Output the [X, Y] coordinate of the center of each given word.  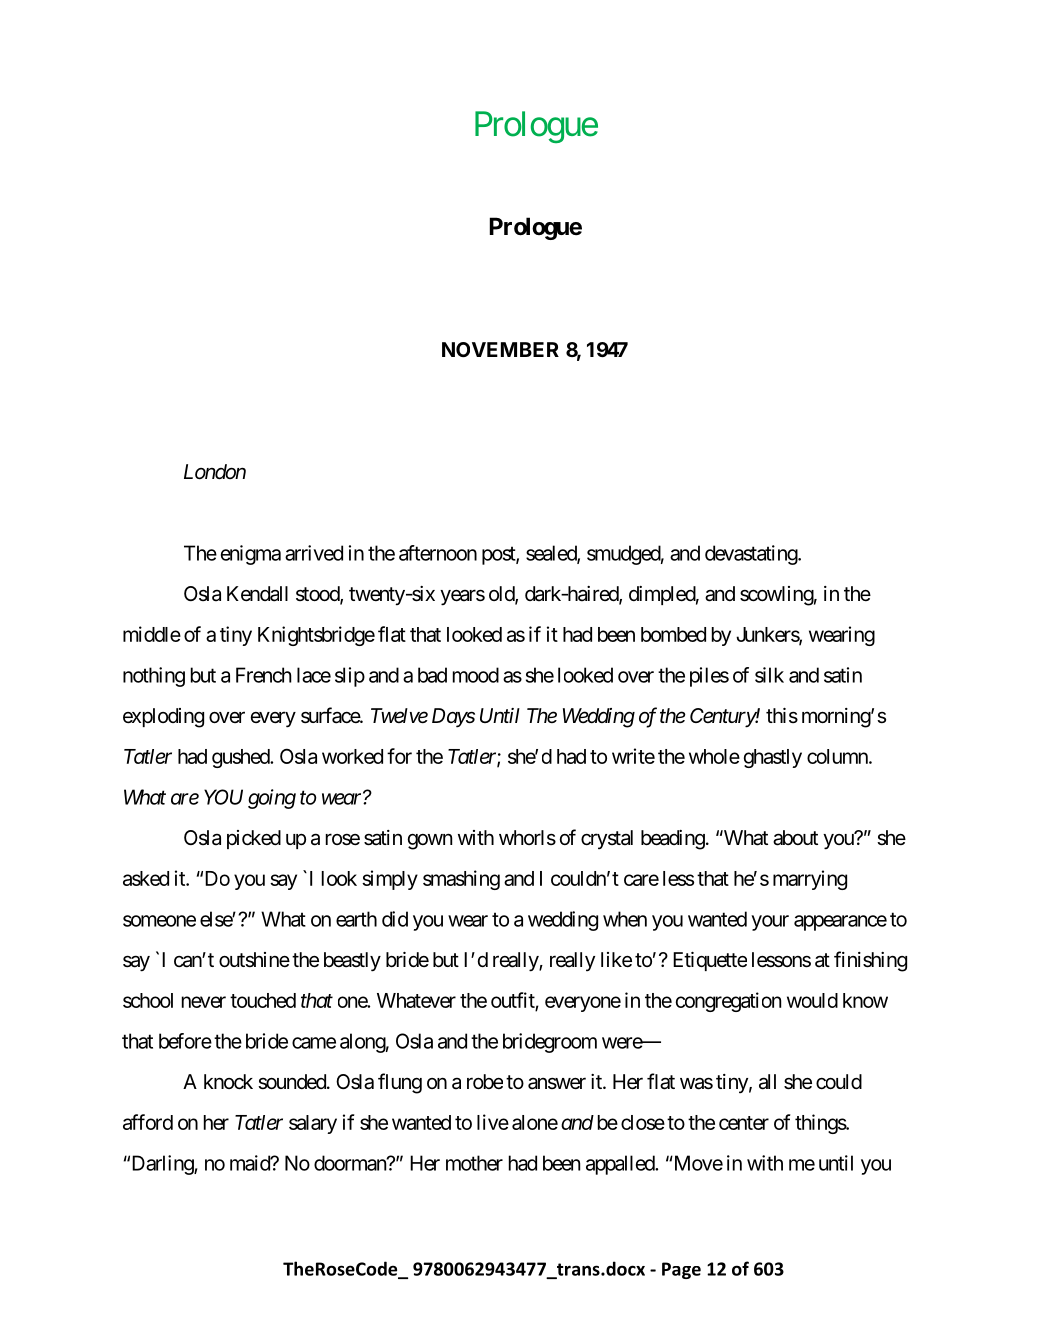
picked [254, 839]
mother [474, 1163]
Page [681, 1270]
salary [313, 1124]
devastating [752, 555]
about [795, 838]
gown [430, 841]
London [215, 472]
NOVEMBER [500, 349]
